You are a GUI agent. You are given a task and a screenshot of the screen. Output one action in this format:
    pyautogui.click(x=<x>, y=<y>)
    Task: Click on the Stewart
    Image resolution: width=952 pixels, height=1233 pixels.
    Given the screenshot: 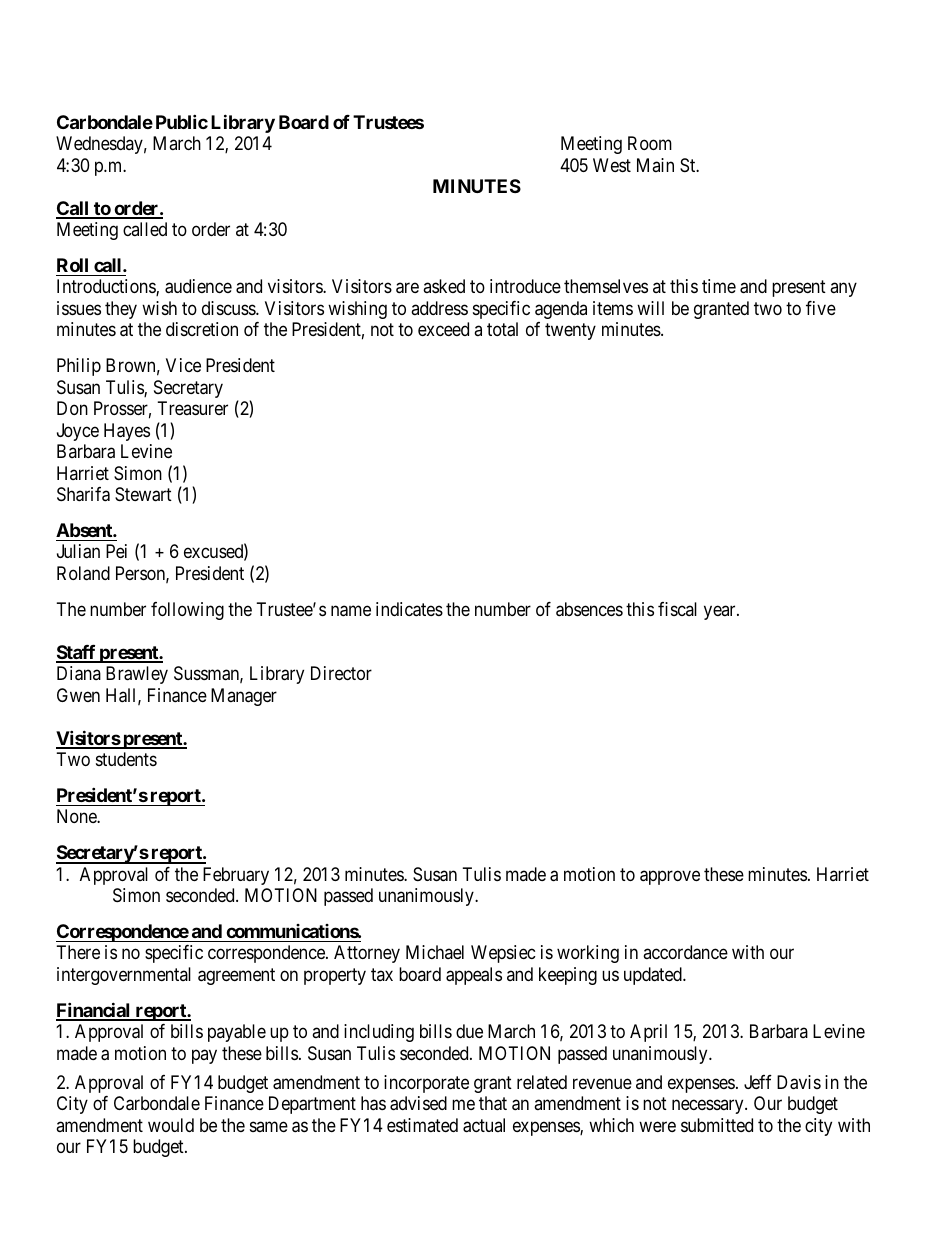 What is the action you would take?
    pyautogui.click(x=143, y=494)
